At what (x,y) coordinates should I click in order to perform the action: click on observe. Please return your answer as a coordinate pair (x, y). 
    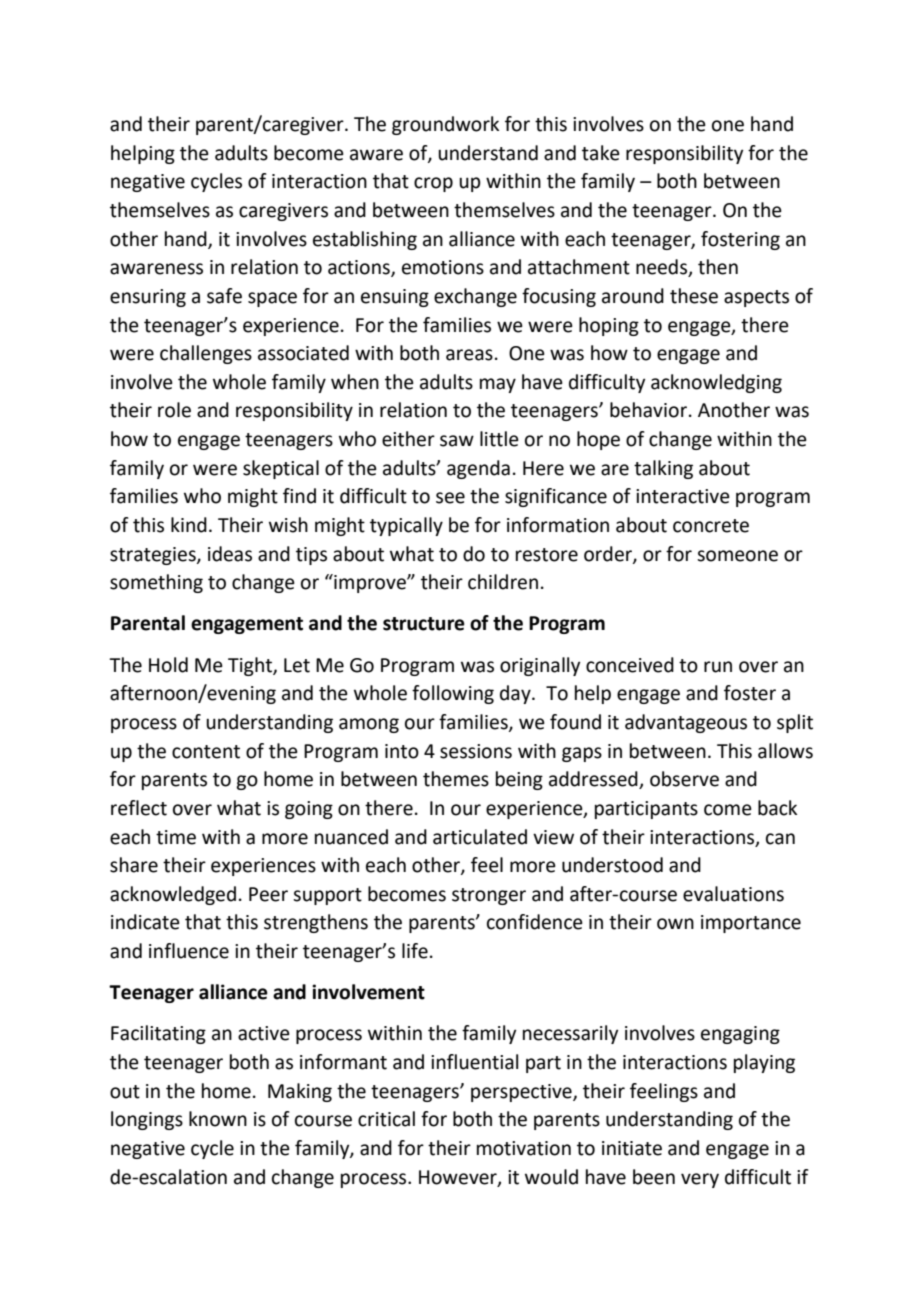
    Looking at the image, I should click on (684, 779).
